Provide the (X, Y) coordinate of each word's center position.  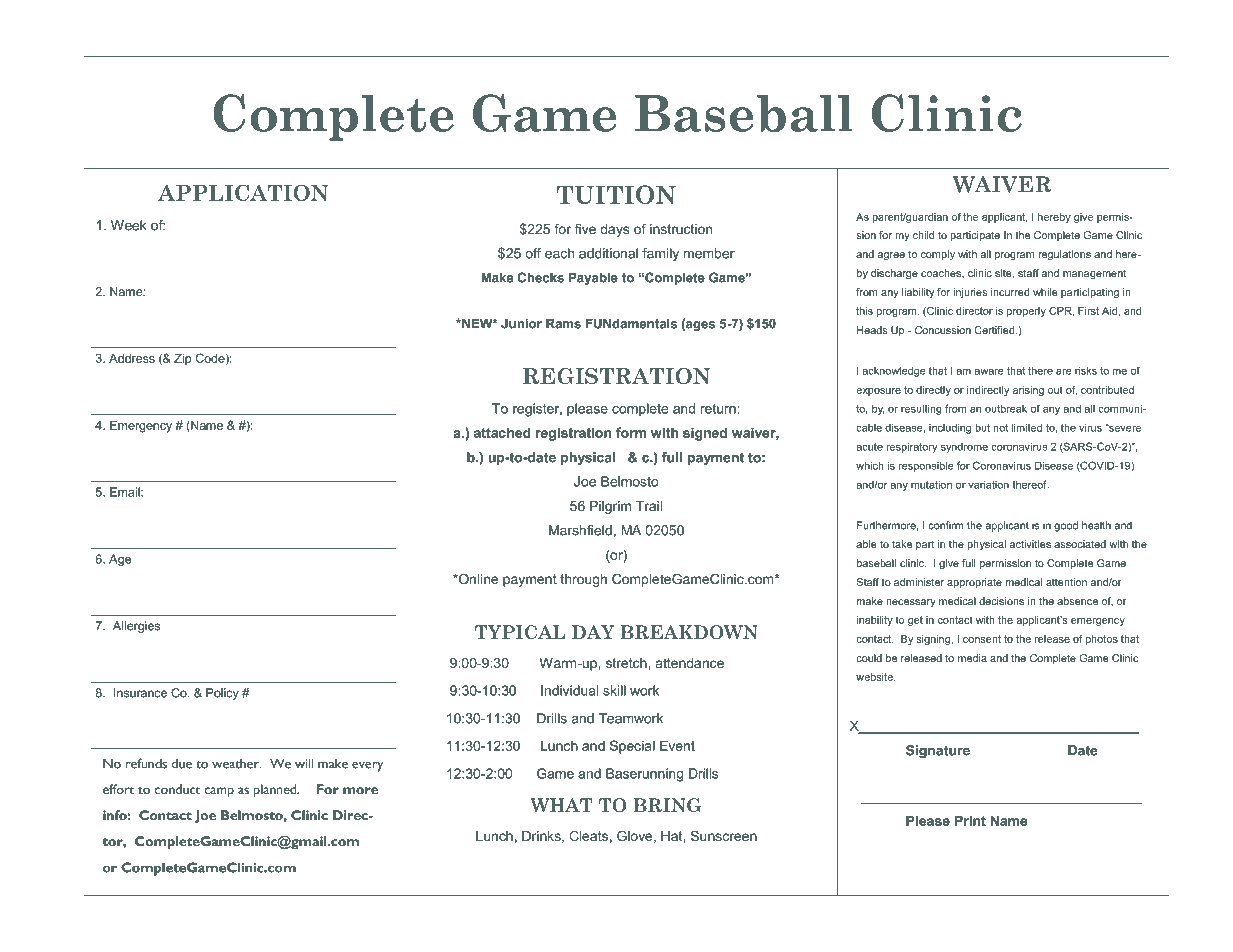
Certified (996, 330)
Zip (183, 359)
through (583, 580)
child (923, 235)
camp (219, 792)
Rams (563, 323)
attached (502, 432)
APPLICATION (243, 192)
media (972, 658)
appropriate (974, 583)
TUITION (616, 194)
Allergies (136, 627)
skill (614, 690)
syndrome (964, 448)
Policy (222, 694)
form (631, 432)
